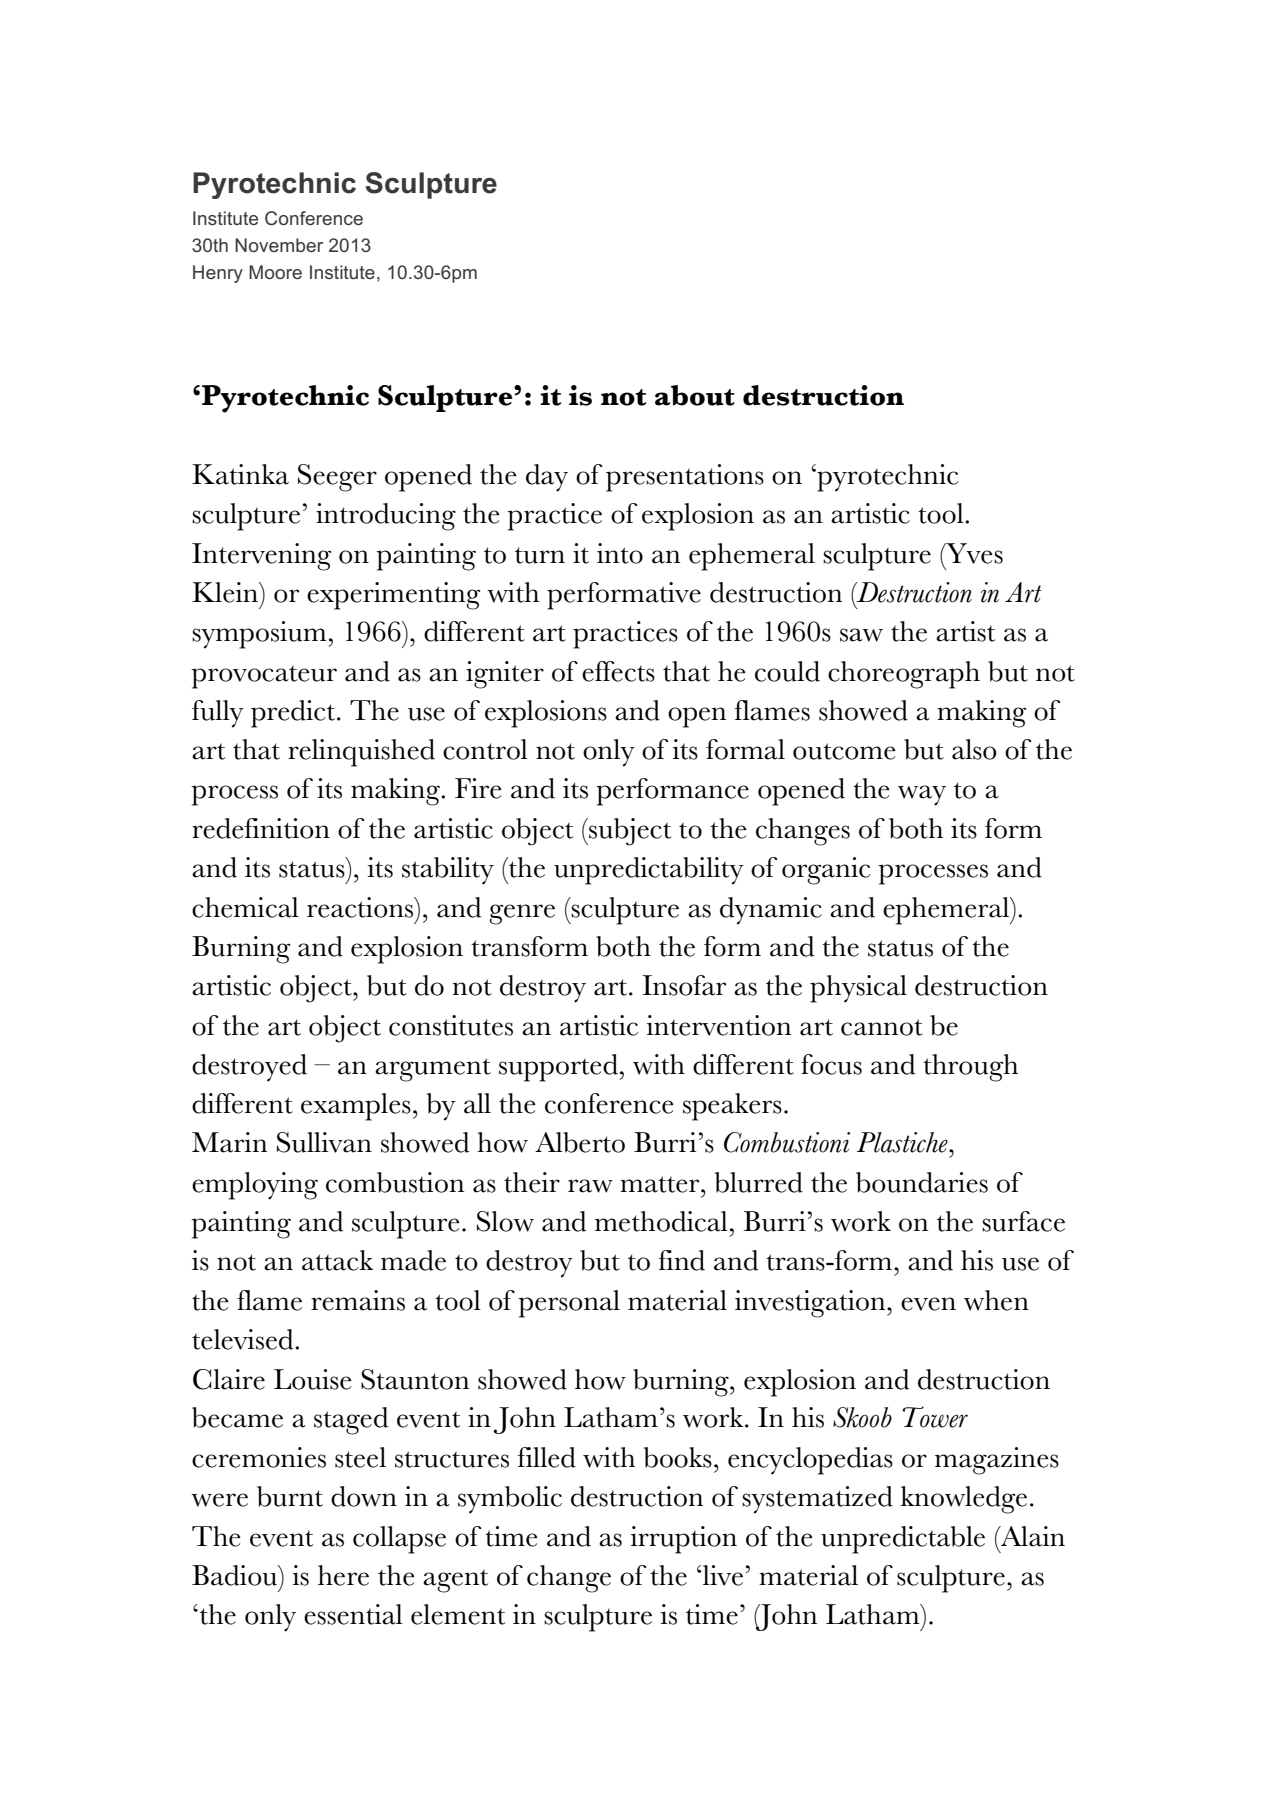  I want to click on Moore, so click(275, 272).
